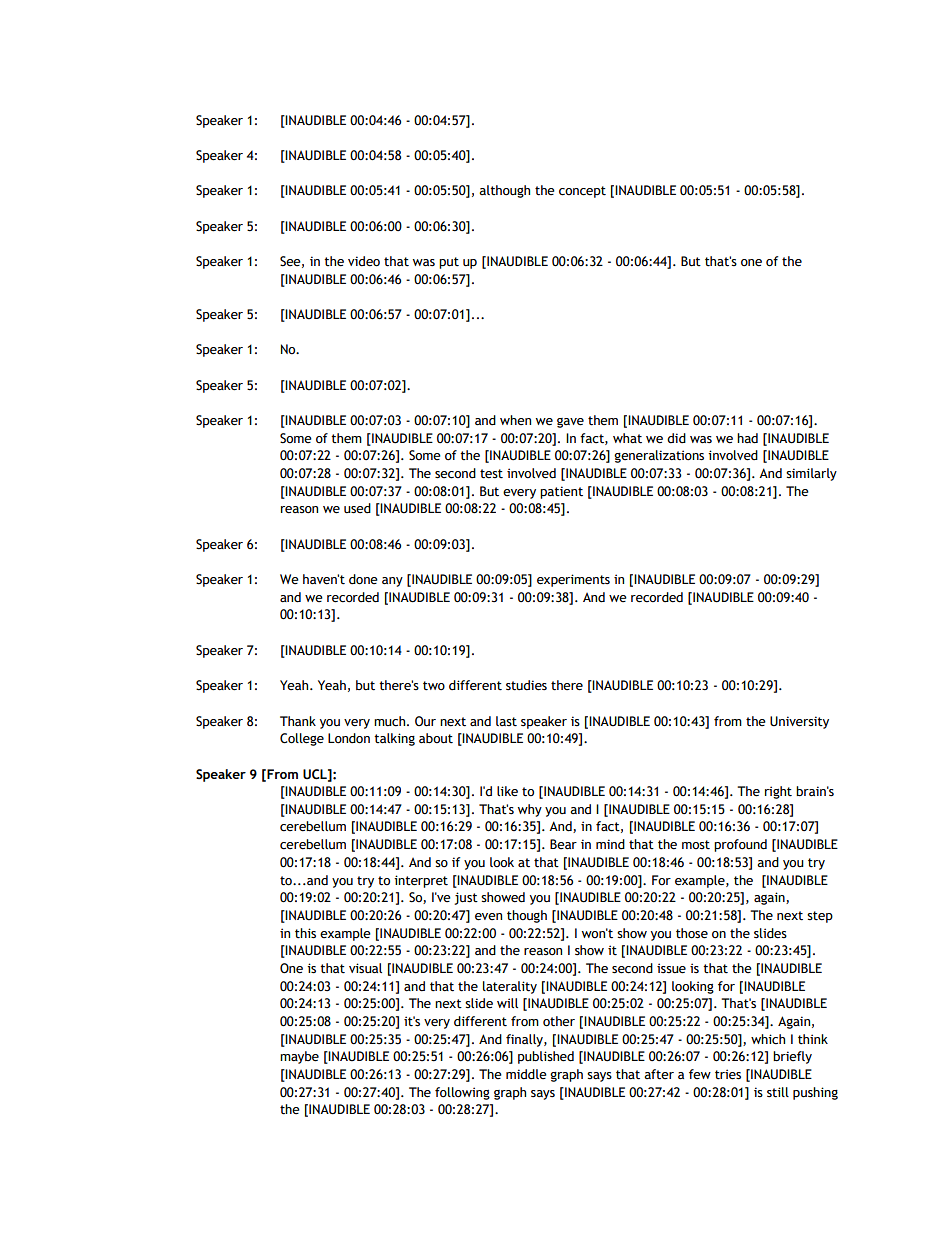 Image resolution: width=952 pixels, height=1233 pixels. What do you see at coordinates (582, 192) in the screenshot?
I see `concept` at bounding box center [582, 192].
